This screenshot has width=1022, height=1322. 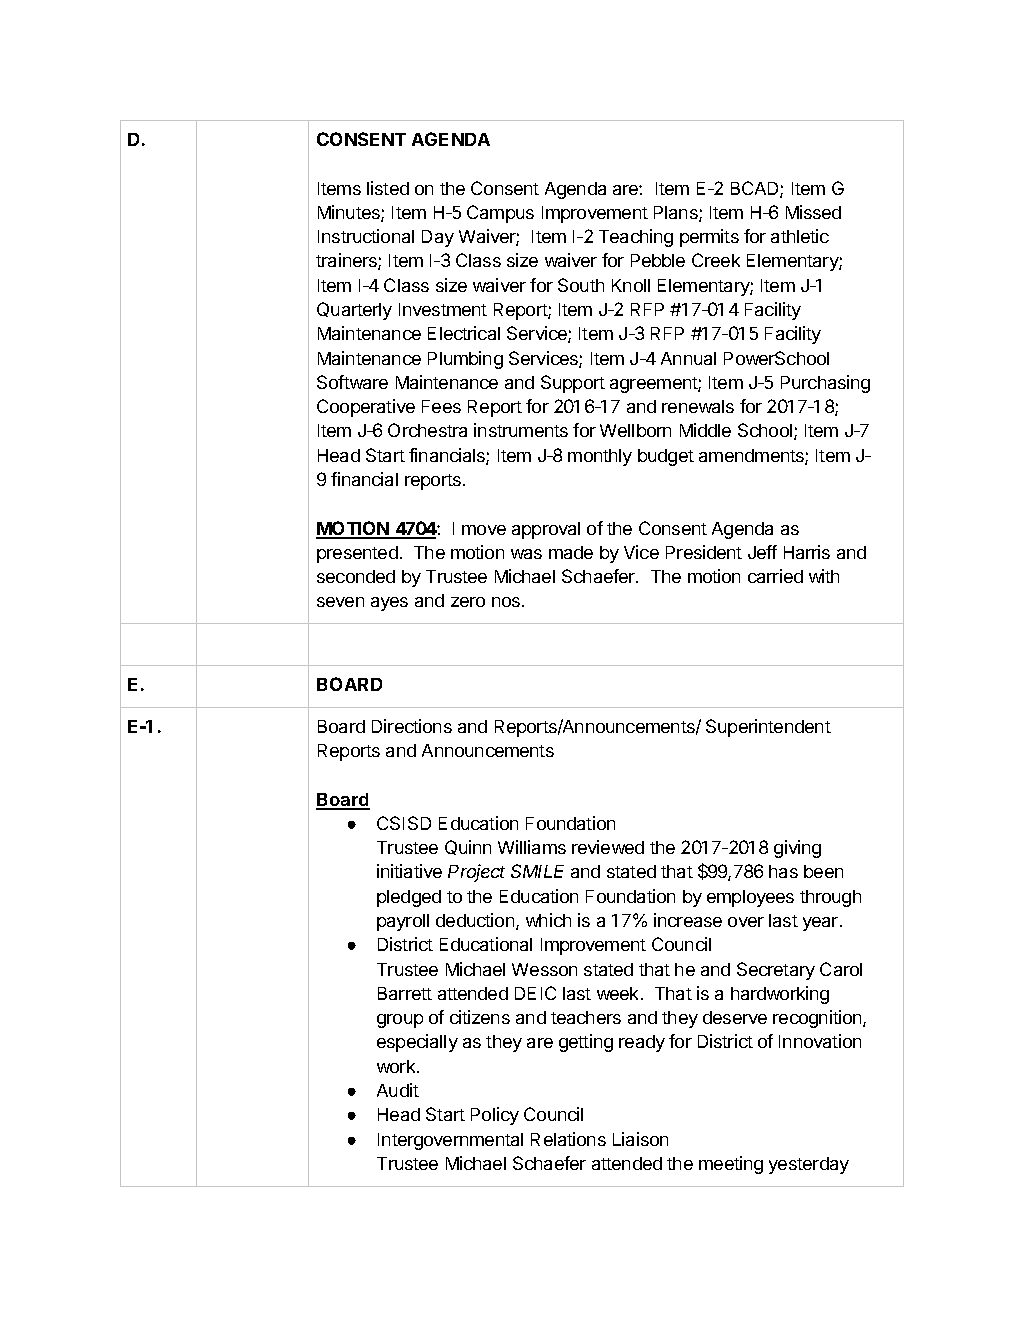 What do you see at coordinates (809, 1165) in the screenshot?
I see `yesterday` at bounding box center [809, 1165].
